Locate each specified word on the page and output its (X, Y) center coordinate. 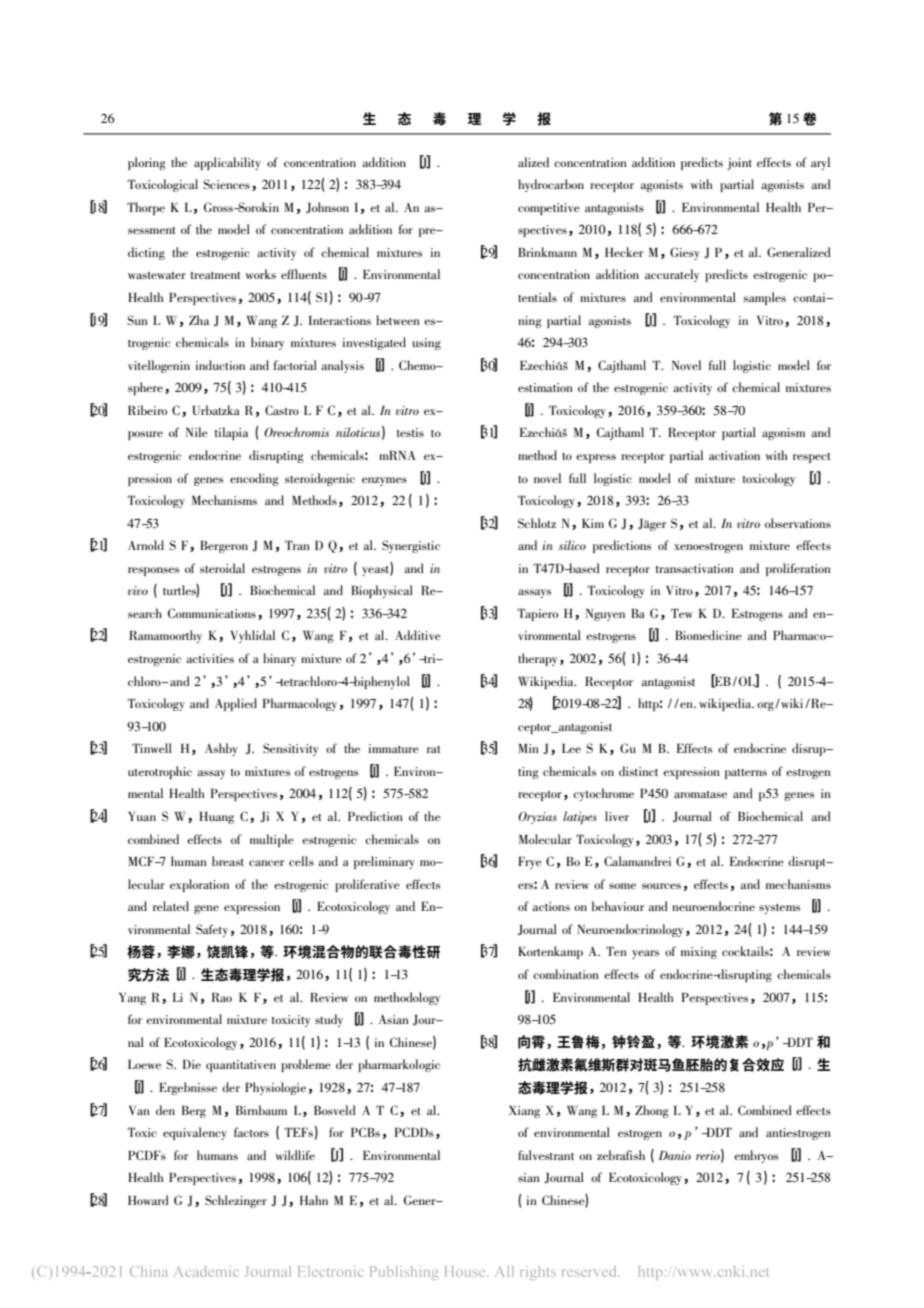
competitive (549, 209)
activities (210, 658)
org (766, 706)
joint (739, 164)
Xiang (524, 1112)
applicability (227, 163)
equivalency (195, 1133)
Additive (418, 635)
